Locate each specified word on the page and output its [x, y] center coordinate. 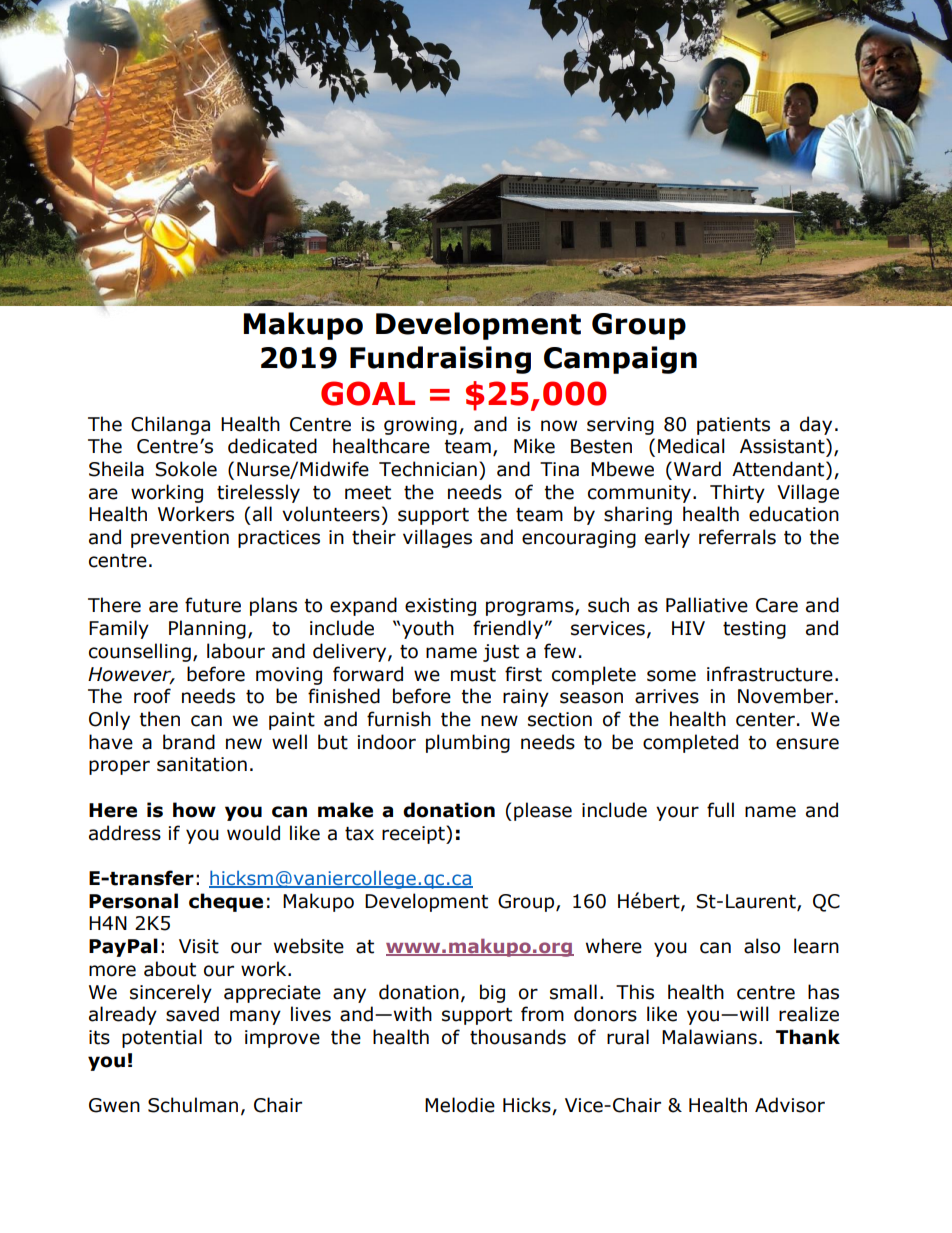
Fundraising [440, 360]
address [125, 833]
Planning [207, 629]
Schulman [193, 1105]
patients [733, 426]
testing [754, 630]
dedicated [272, 446]
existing [440, 607]
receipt [414, 834]
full [720, 810]
